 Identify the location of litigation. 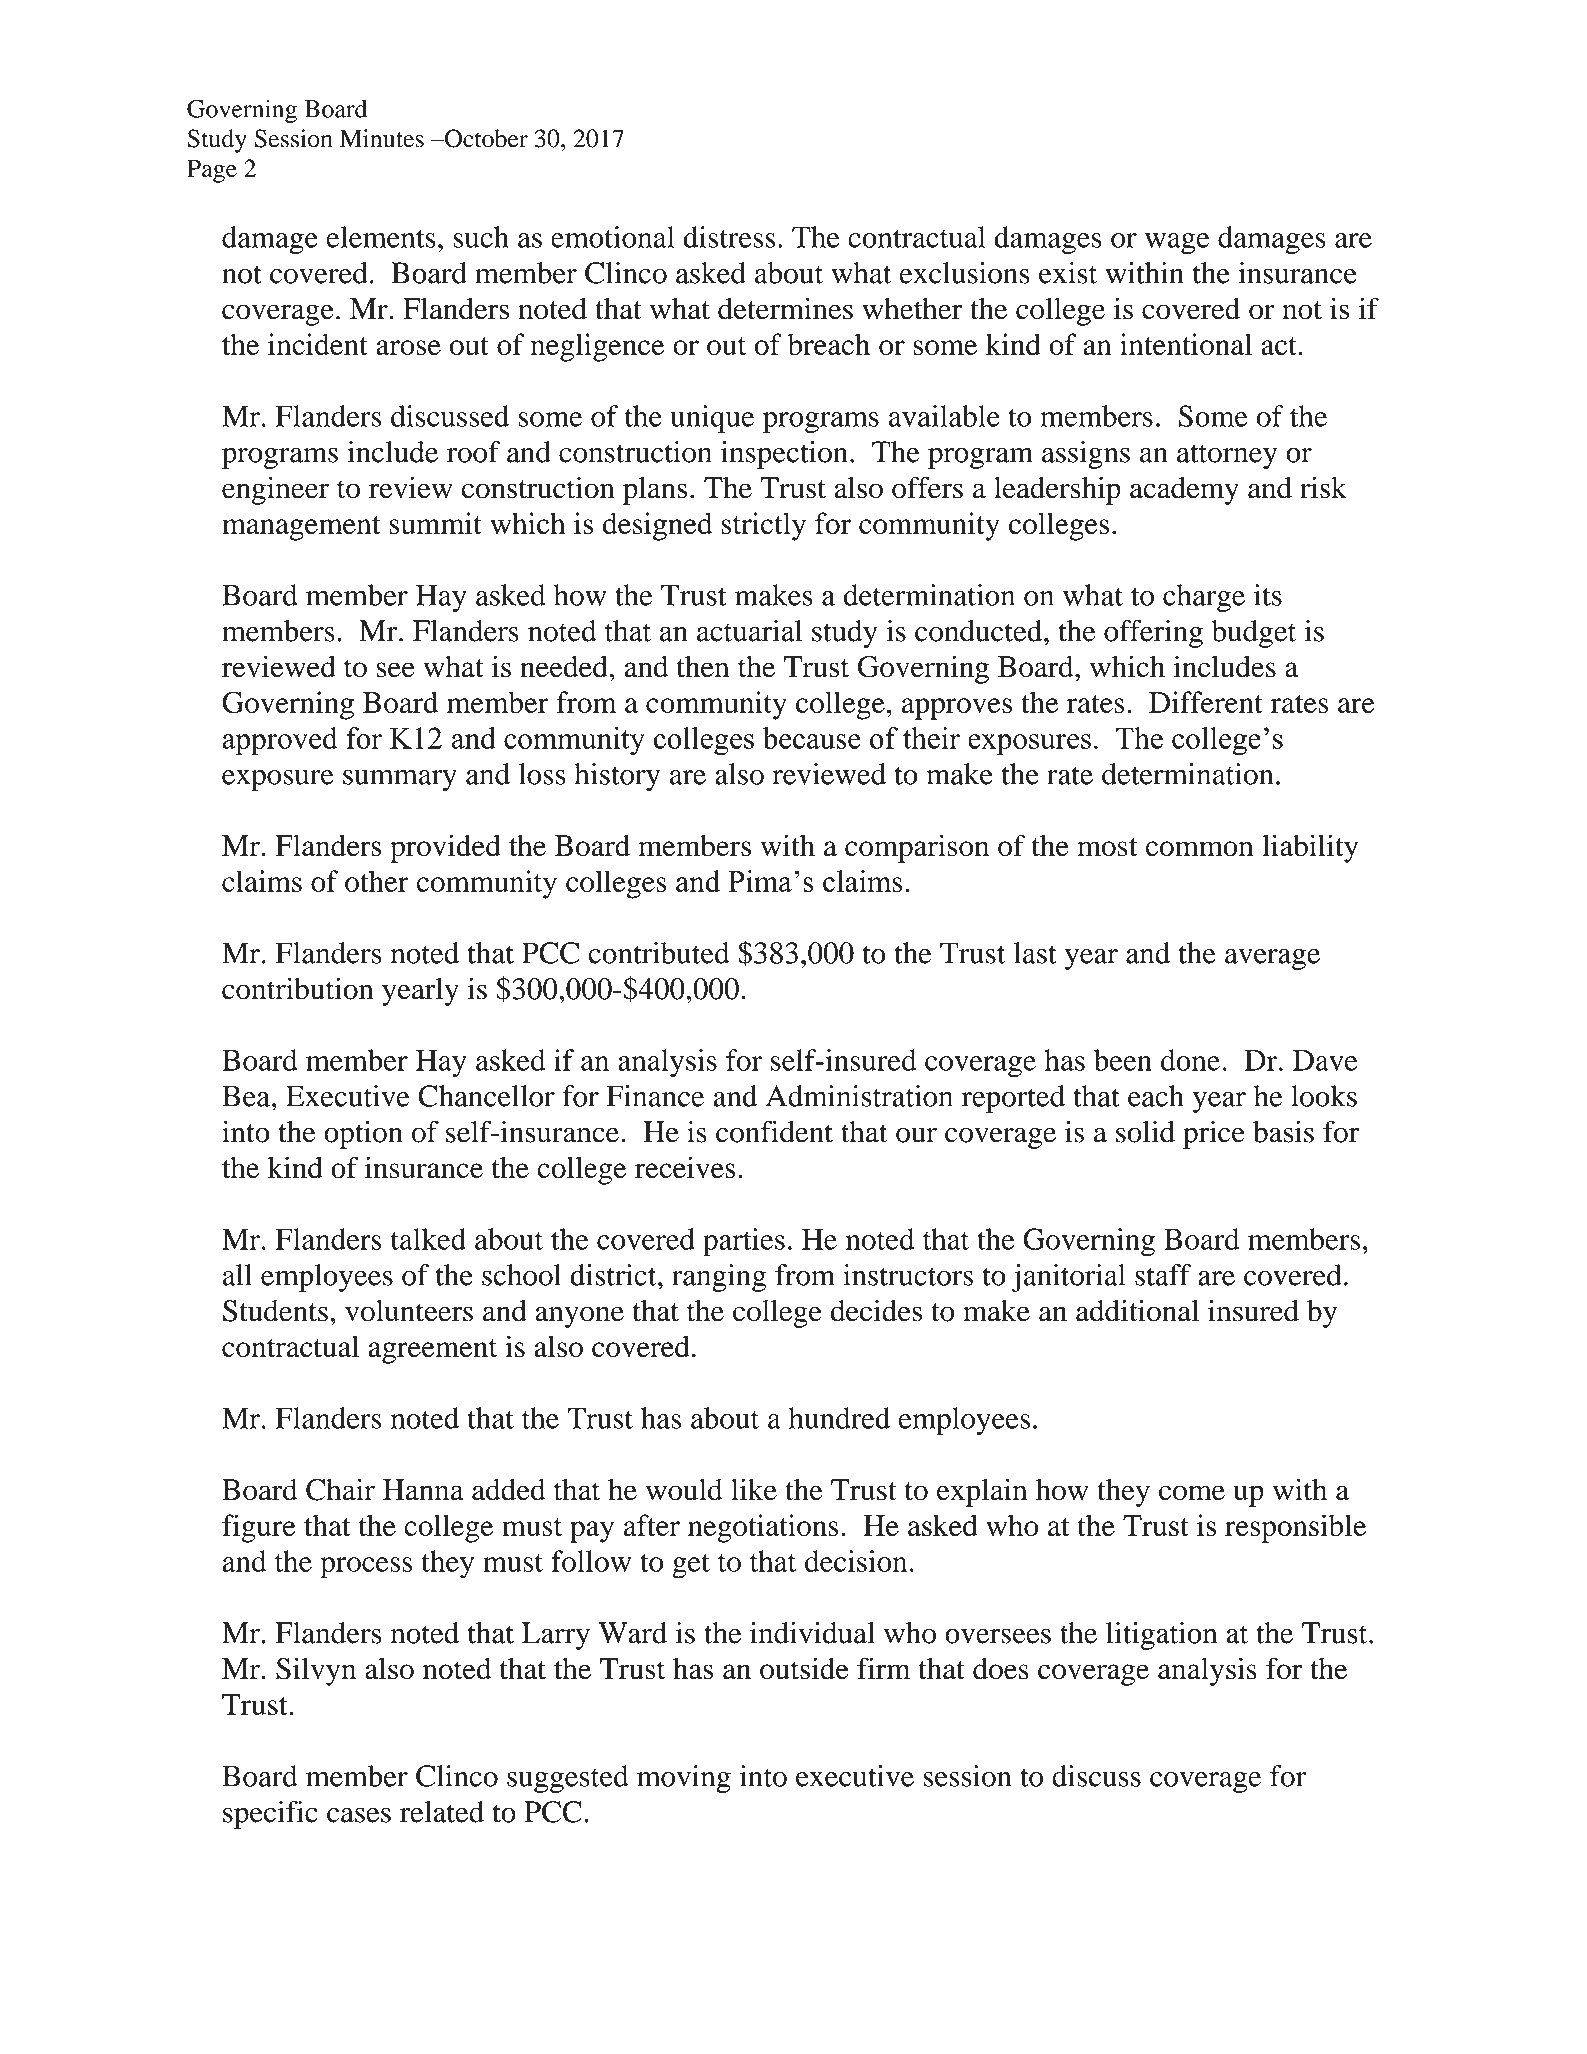
(1161, 1636).
